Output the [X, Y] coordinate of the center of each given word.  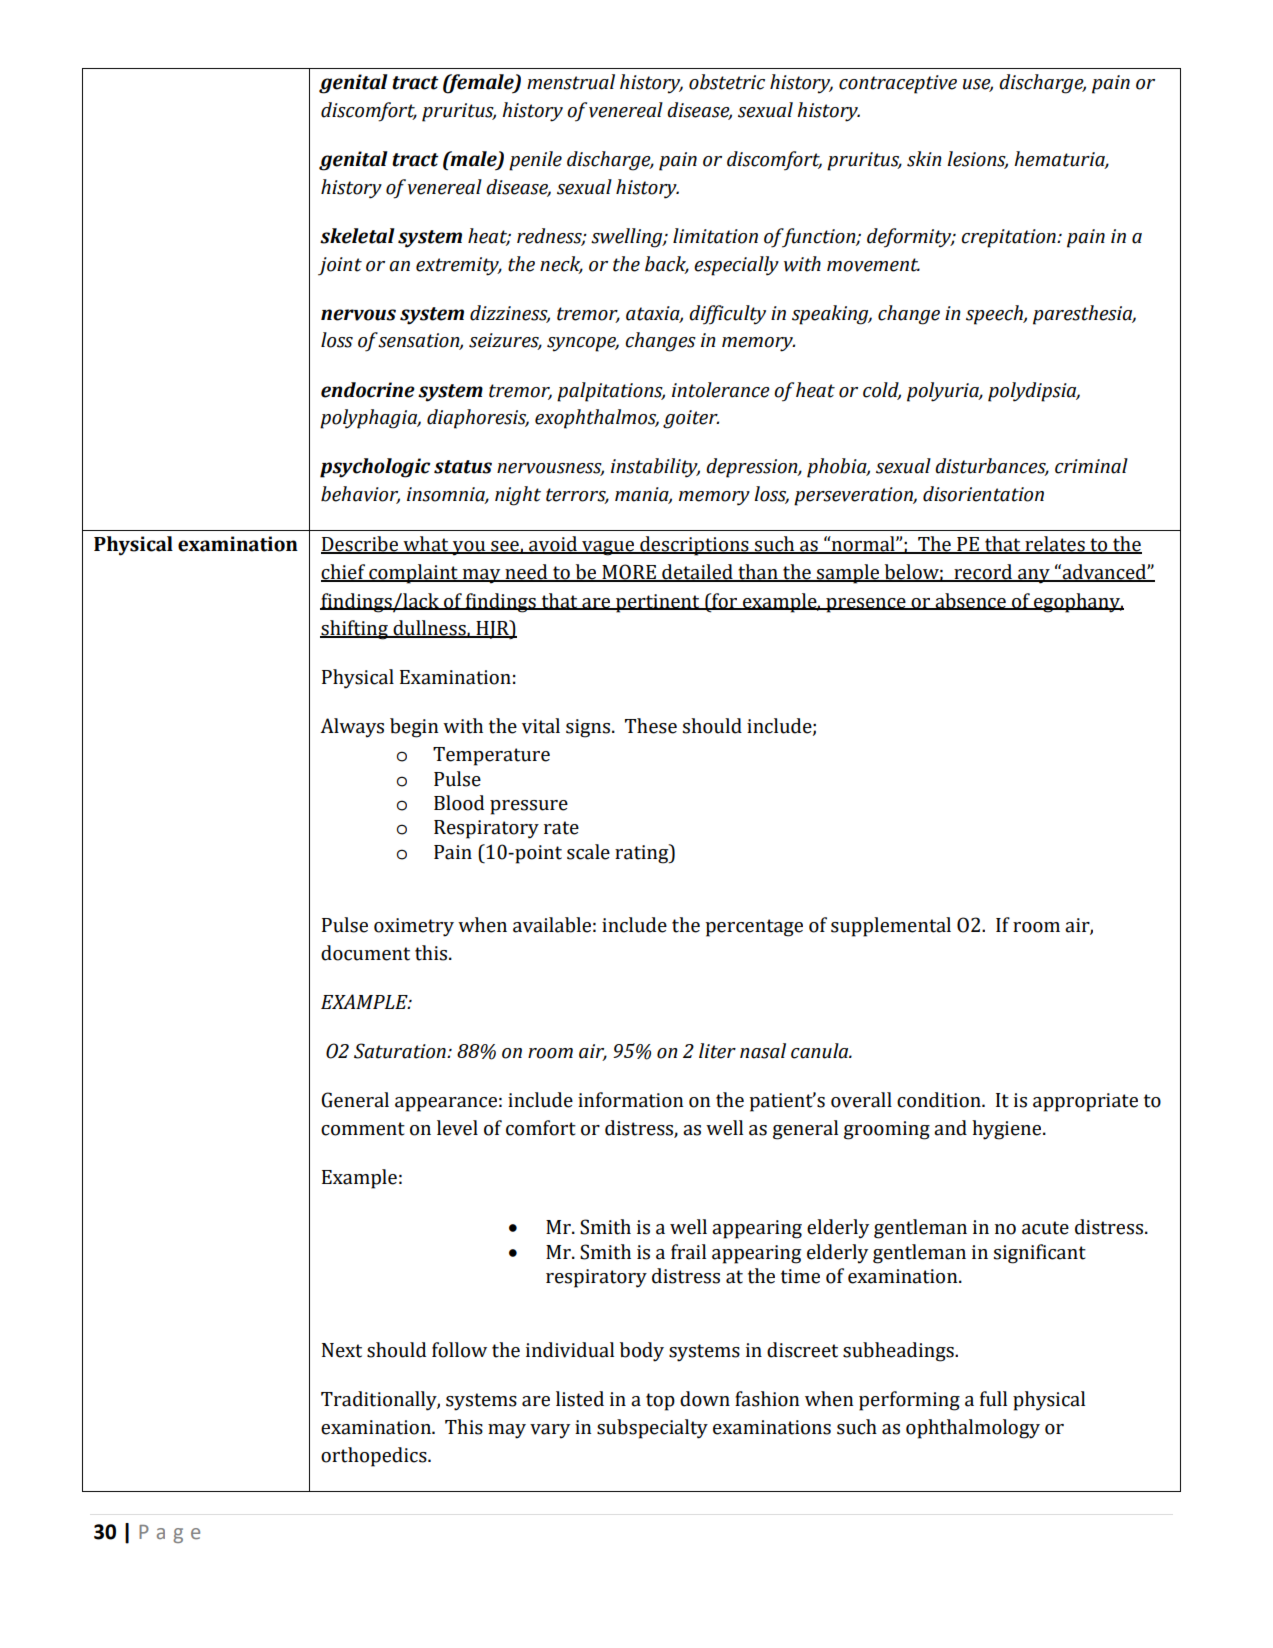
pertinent [658, 603]
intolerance [721, 390]
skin [924, 159]
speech [995, 315]
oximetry [414, 927]
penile [535, 161]
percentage [754, 928]
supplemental [891, 927]
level [457, 1128]
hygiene [1008, 1130]
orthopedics [375, 1457]
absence [970, 601]
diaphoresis [478, 419]
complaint [413, 574]
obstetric [727, 82]
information [630, 1100]
